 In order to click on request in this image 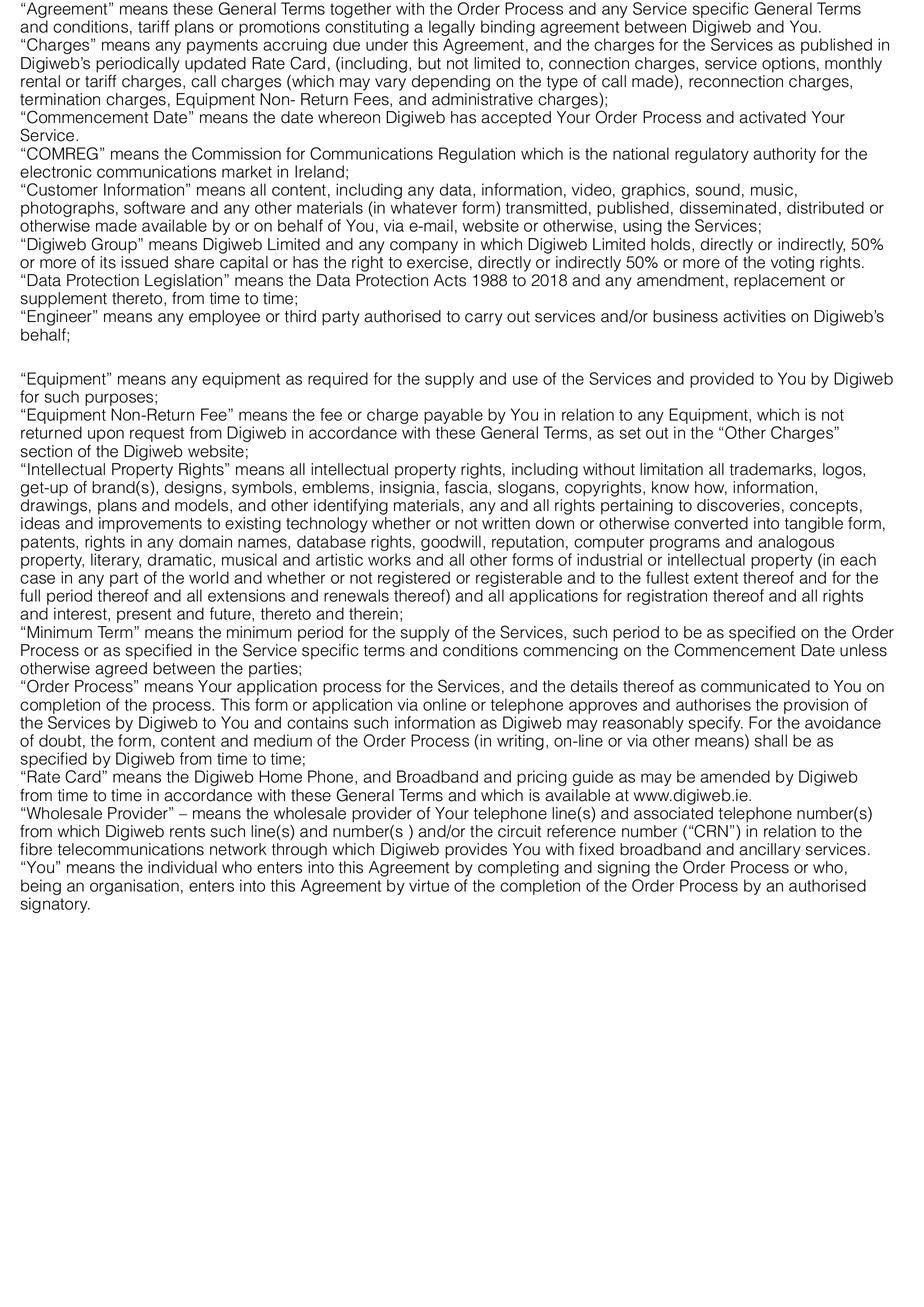, I will do `click(157, 434)`.
